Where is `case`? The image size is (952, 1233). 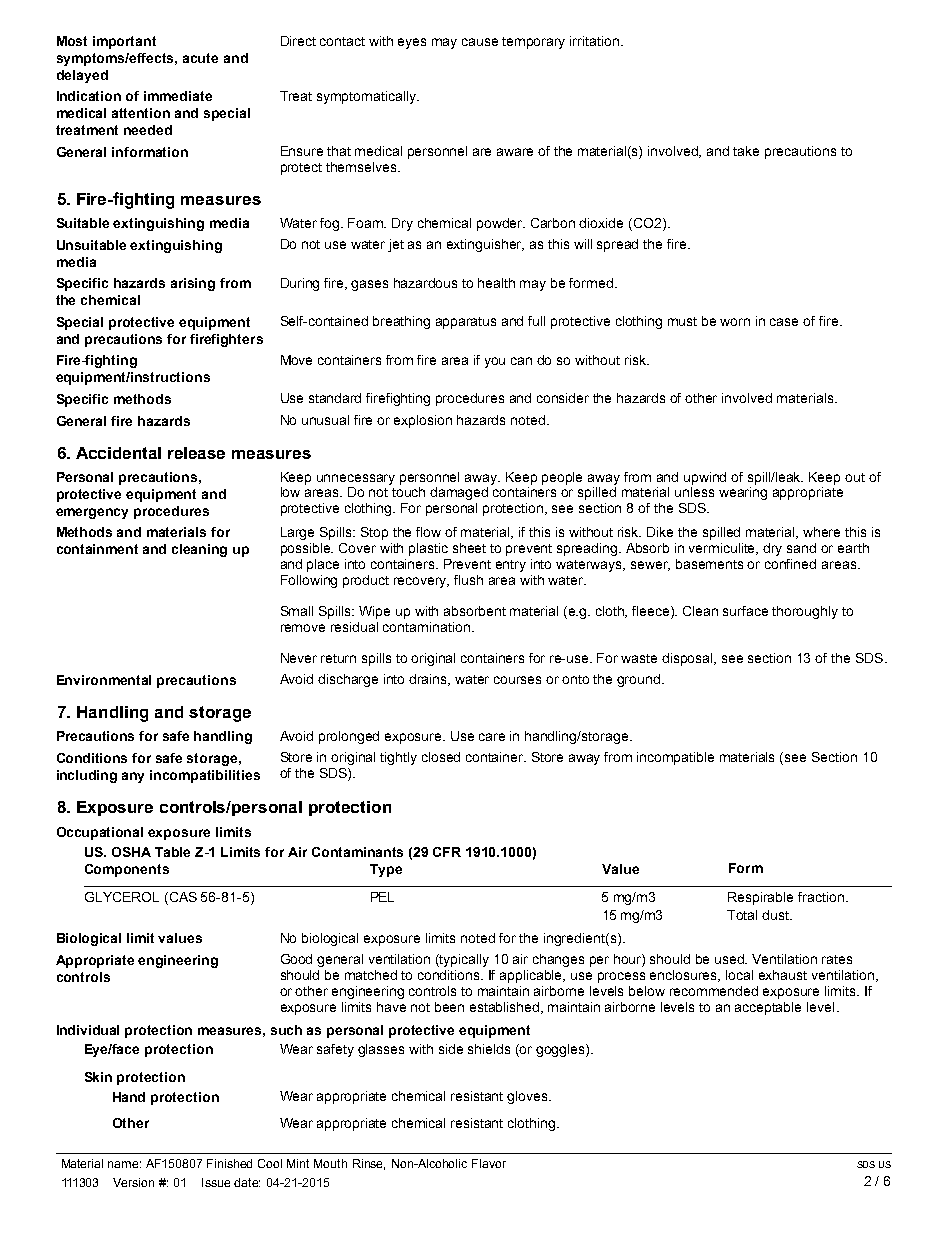
case is located at coordinates (784, 322).
